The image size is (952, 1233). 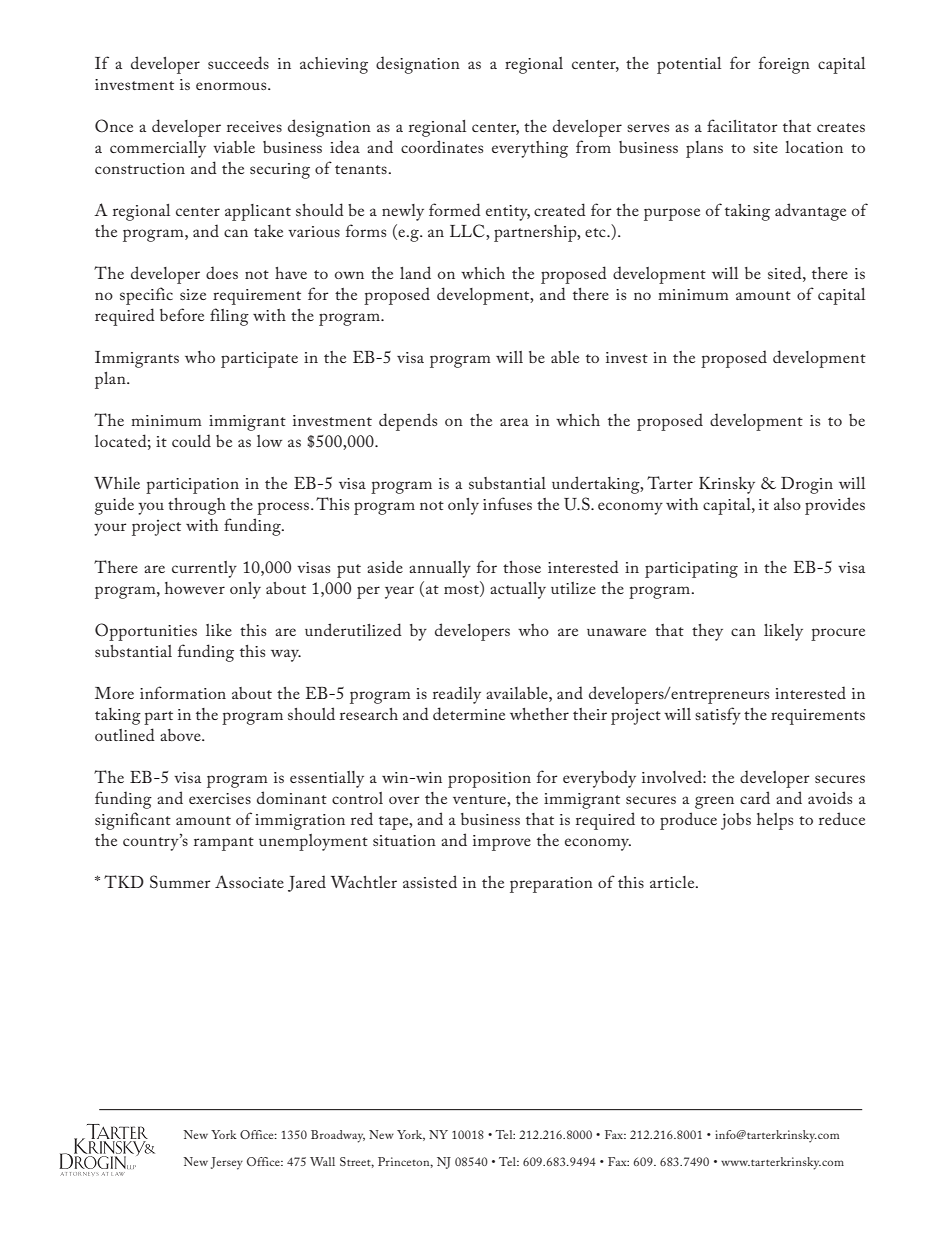 I want to click on succeeds, so click(x=238, y=62).
